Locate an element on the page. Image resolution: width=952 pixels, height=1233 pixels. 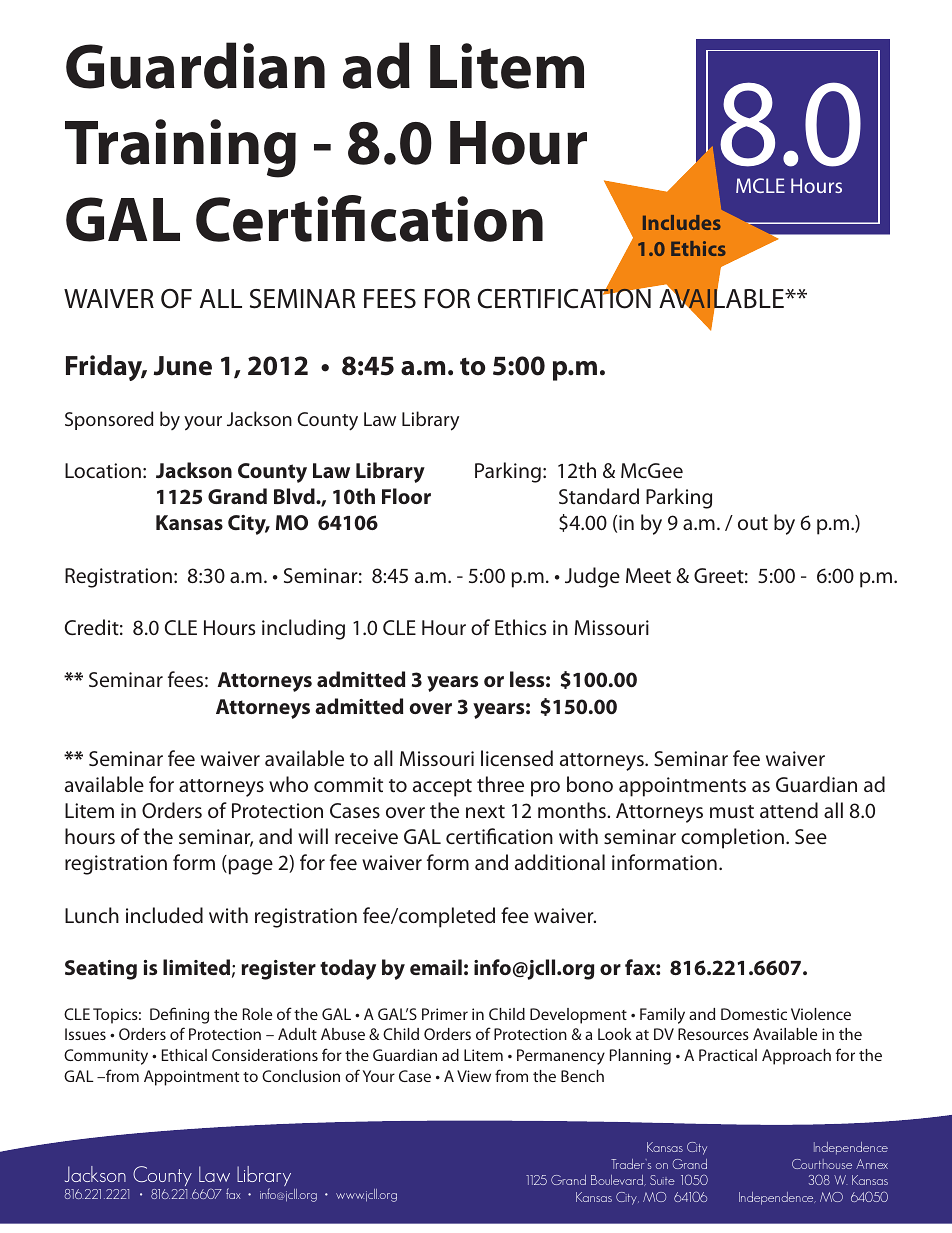
Includes is located at coordinates (682, 222).
